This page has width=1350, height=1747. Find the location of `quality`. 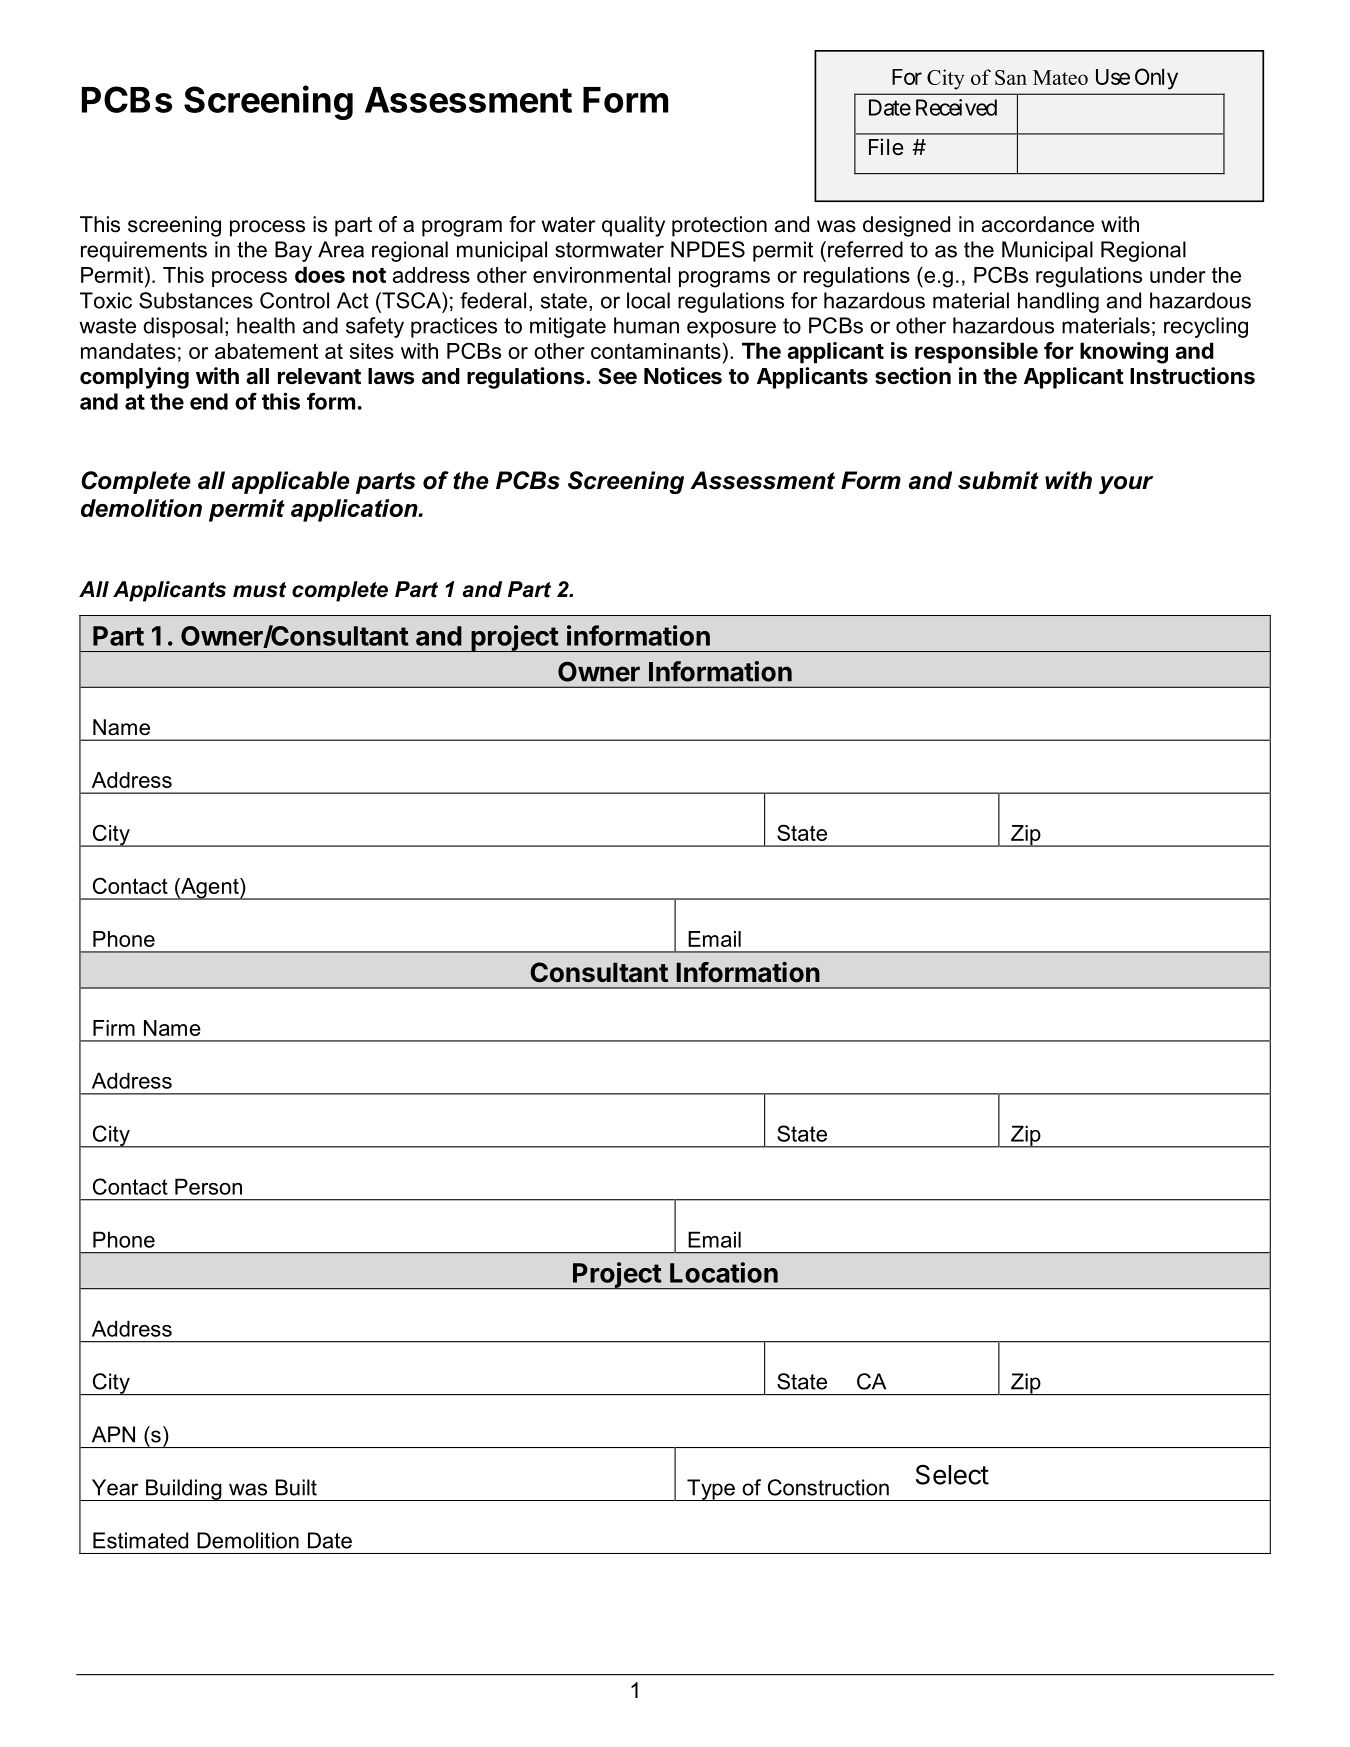

quality is located at coordinates (633, 226).
